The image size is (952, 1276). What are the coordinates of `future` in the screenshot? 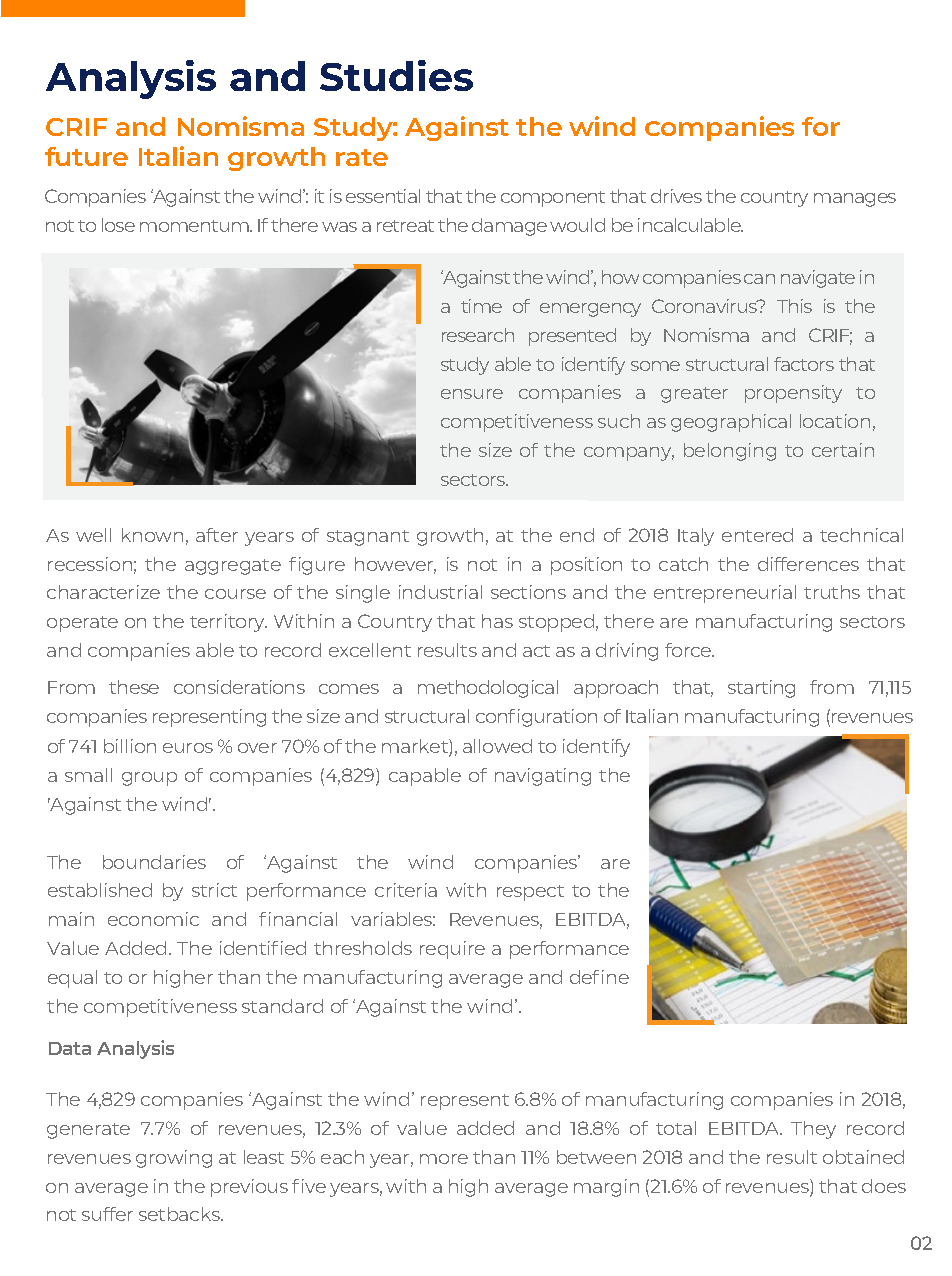 It's located at (86, 156).
